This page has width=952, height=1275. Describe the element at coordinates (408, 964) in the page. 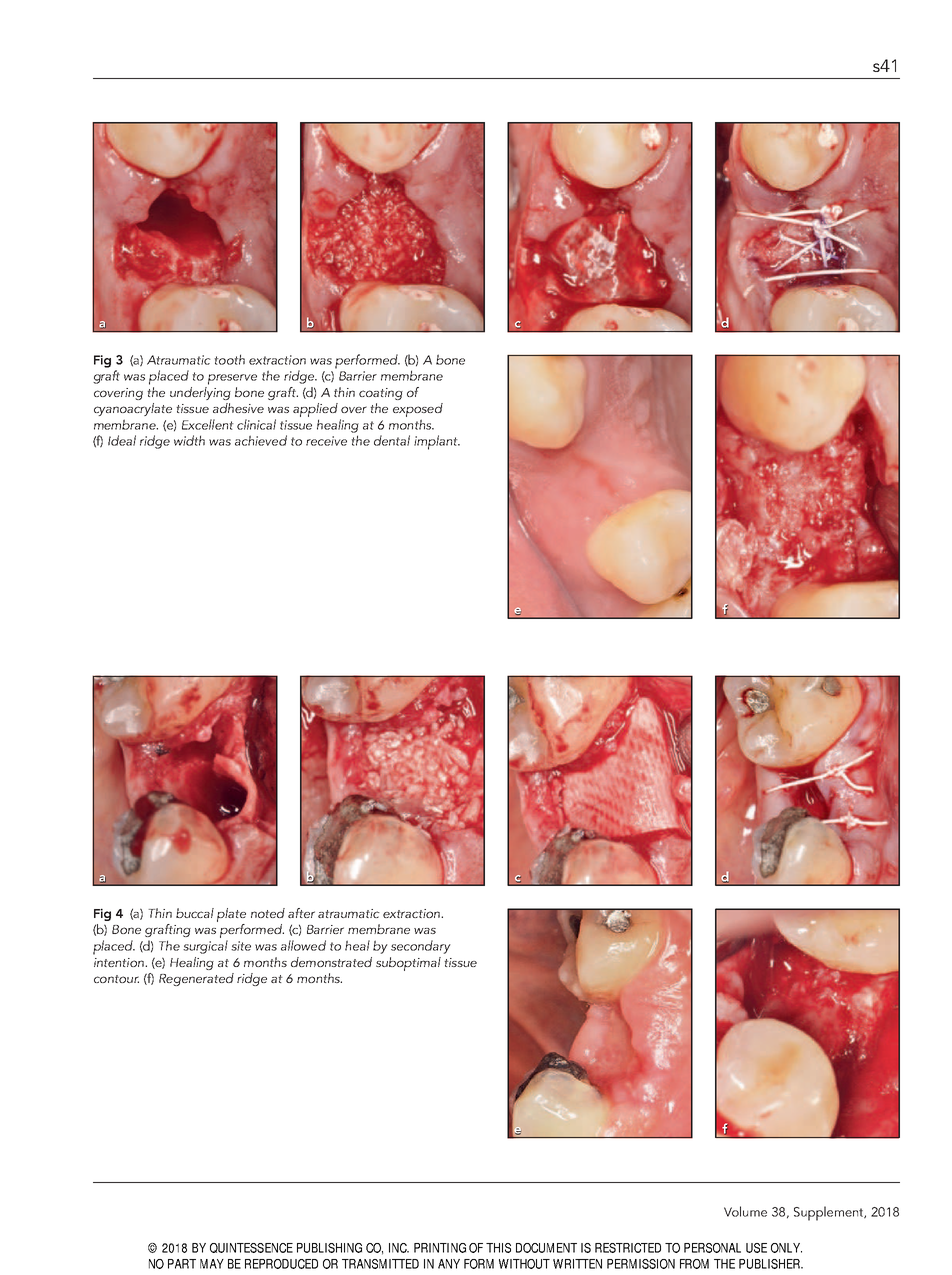

I see `suboptimal` at that location.
